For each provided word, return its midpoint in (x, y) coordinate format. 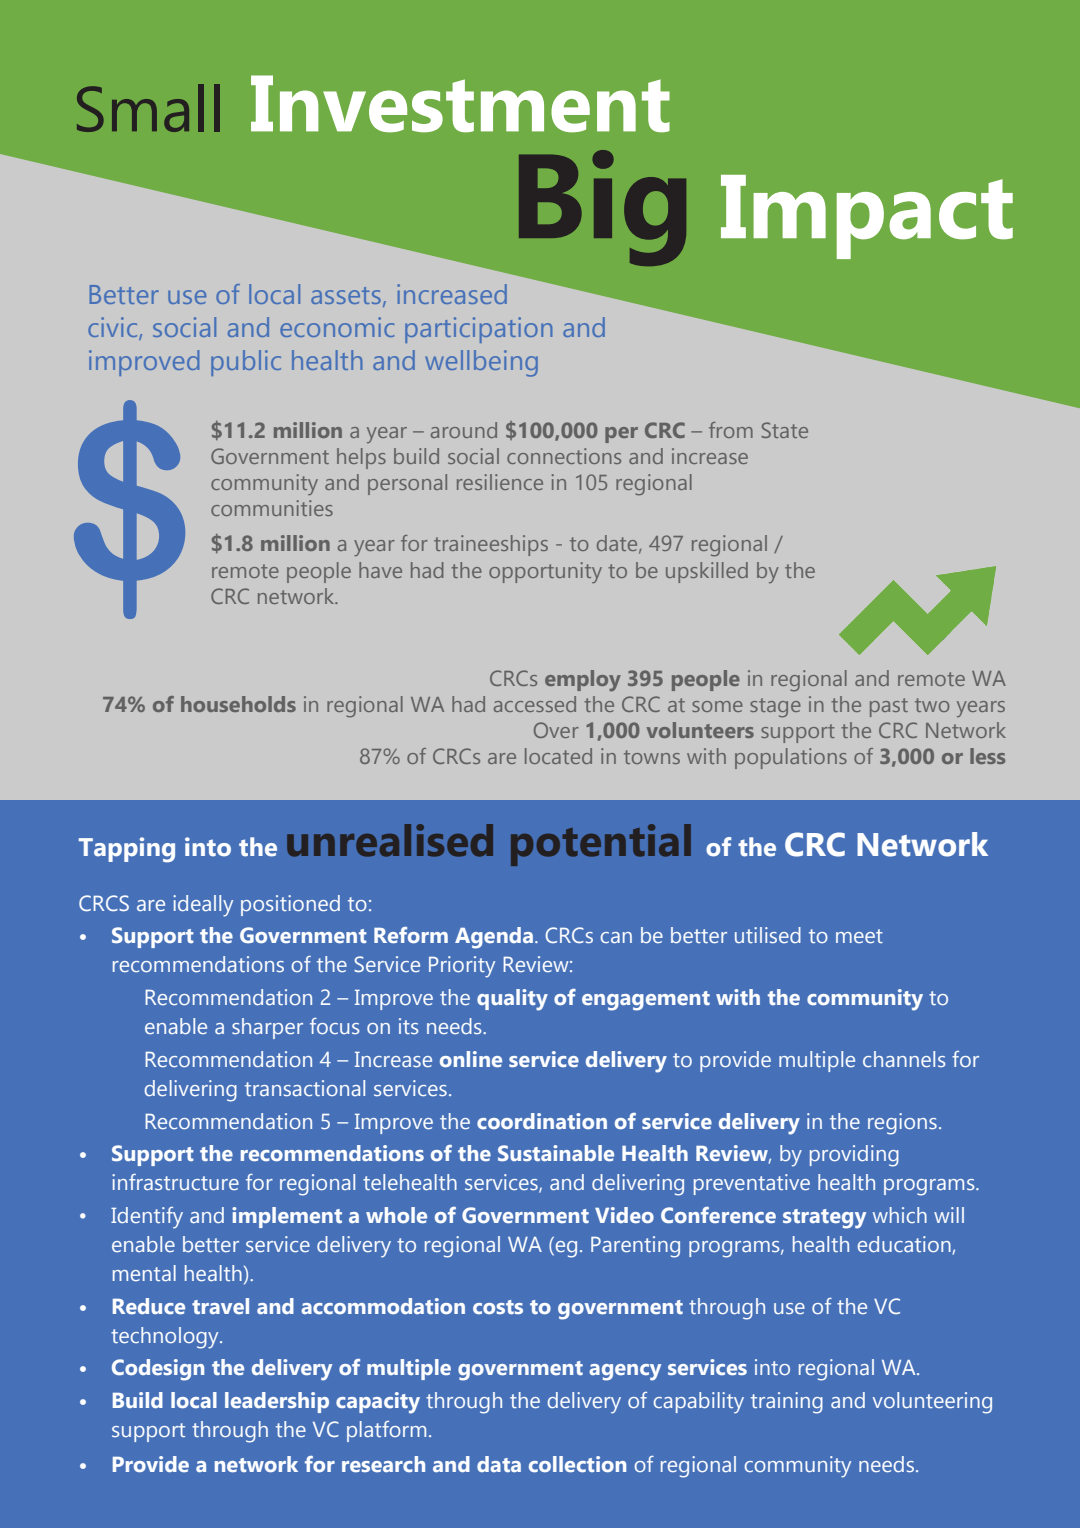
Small (148, 108)
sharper (267, 1028)
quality (512, 1000)
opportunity (545, 572)
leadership (277, 1402)
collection (577, 1464)
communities (272, 508)
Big (602, 208)
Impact (867, 217)
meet (859, 936)
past (889, 707)
